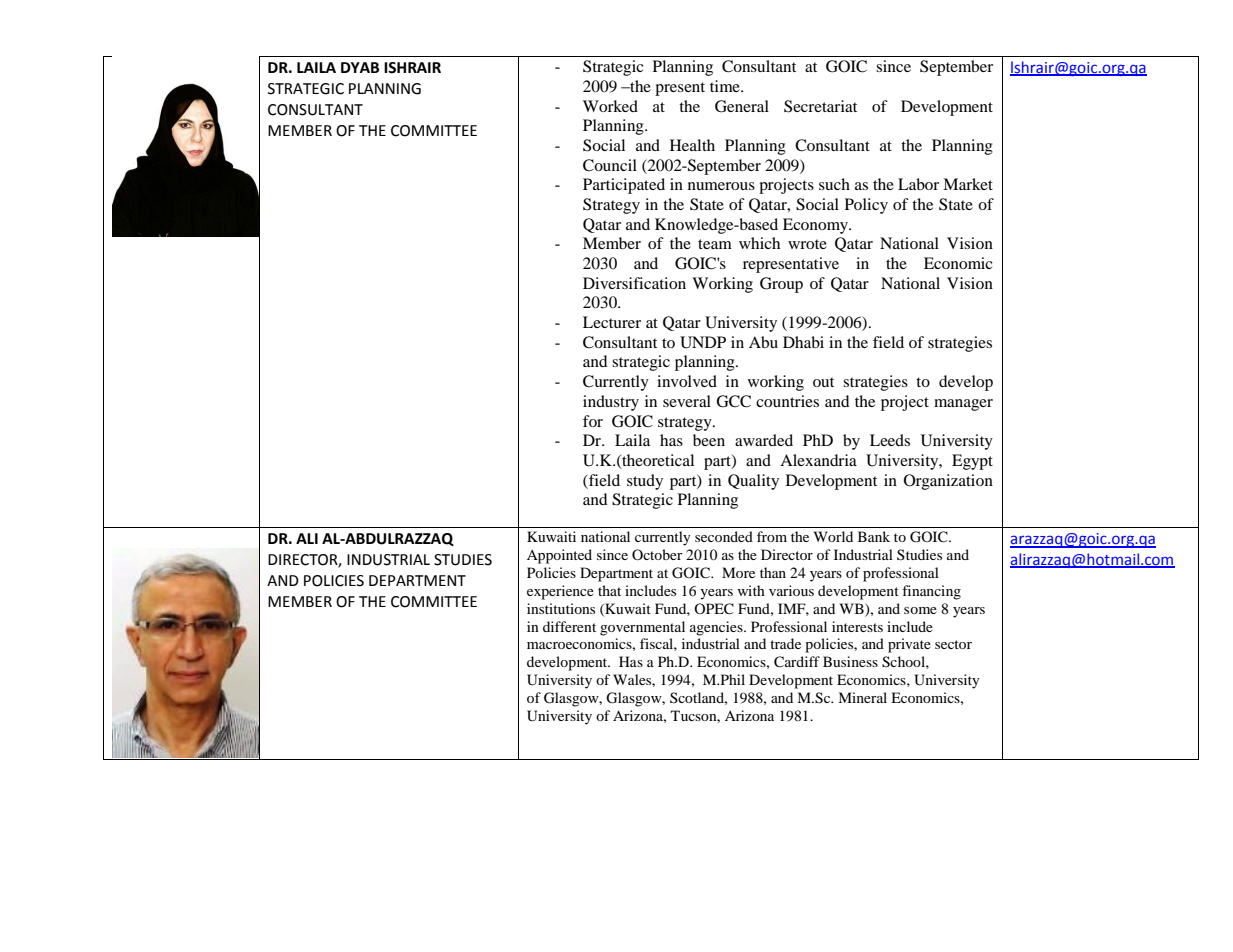 The image size is (1233, 952). Describe the element at coordinates (657, 554) in the image. I see `October` at that location.
